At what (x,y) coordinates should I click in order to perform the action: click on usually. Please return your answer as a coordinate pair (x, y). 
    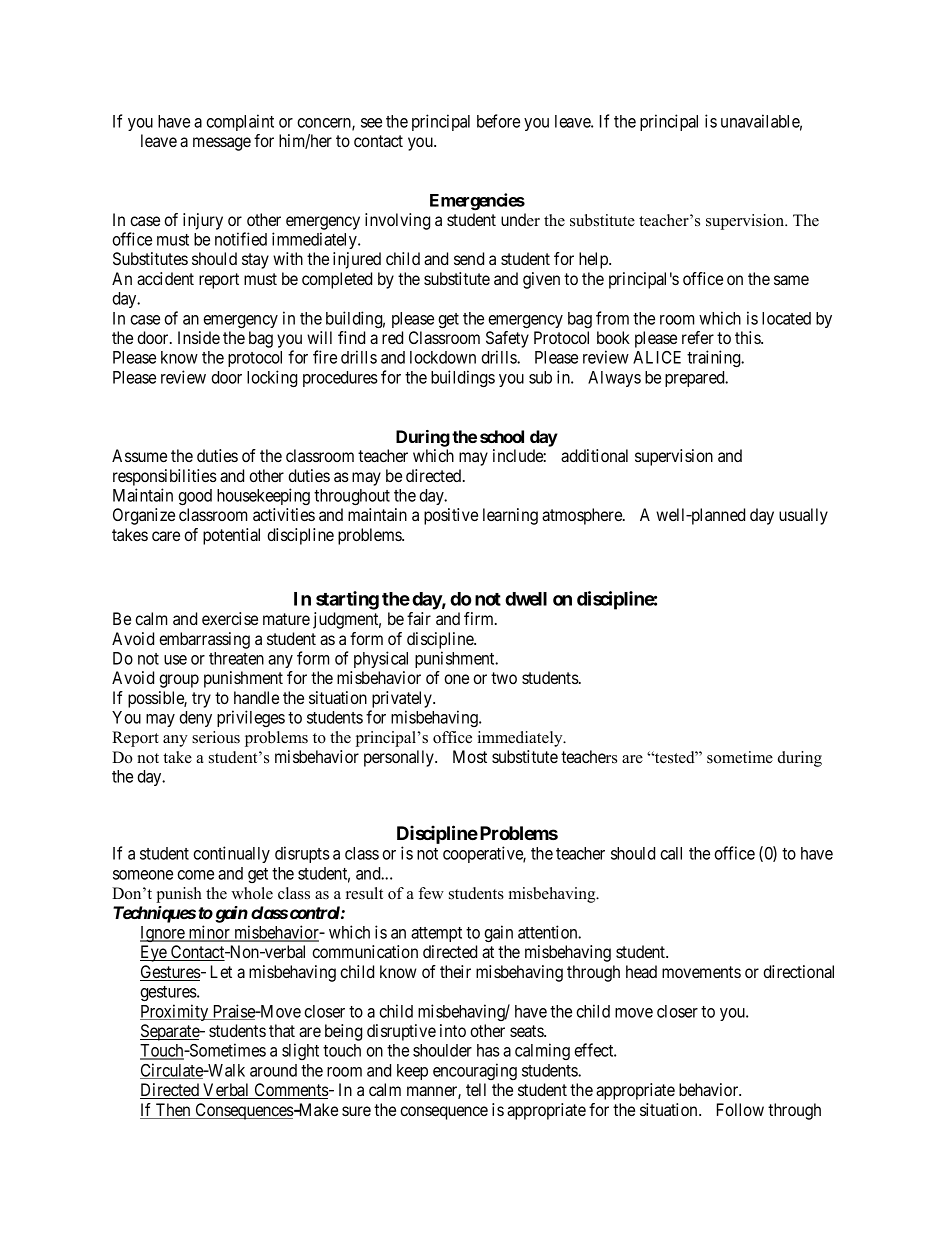
    Looking at the image, I should click on (803, 516).
